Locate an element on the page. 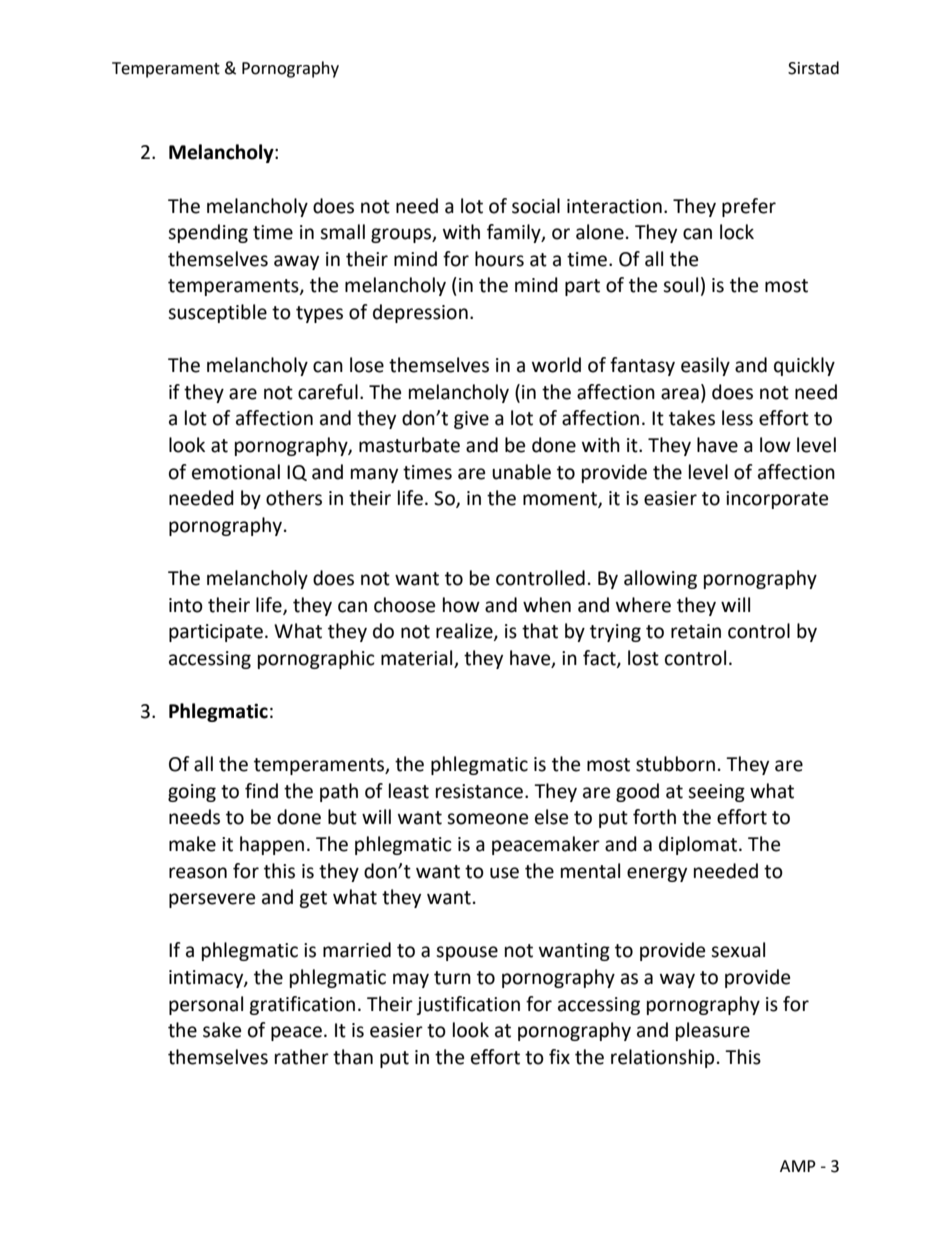  lock is located at coordinates (737, 232).
